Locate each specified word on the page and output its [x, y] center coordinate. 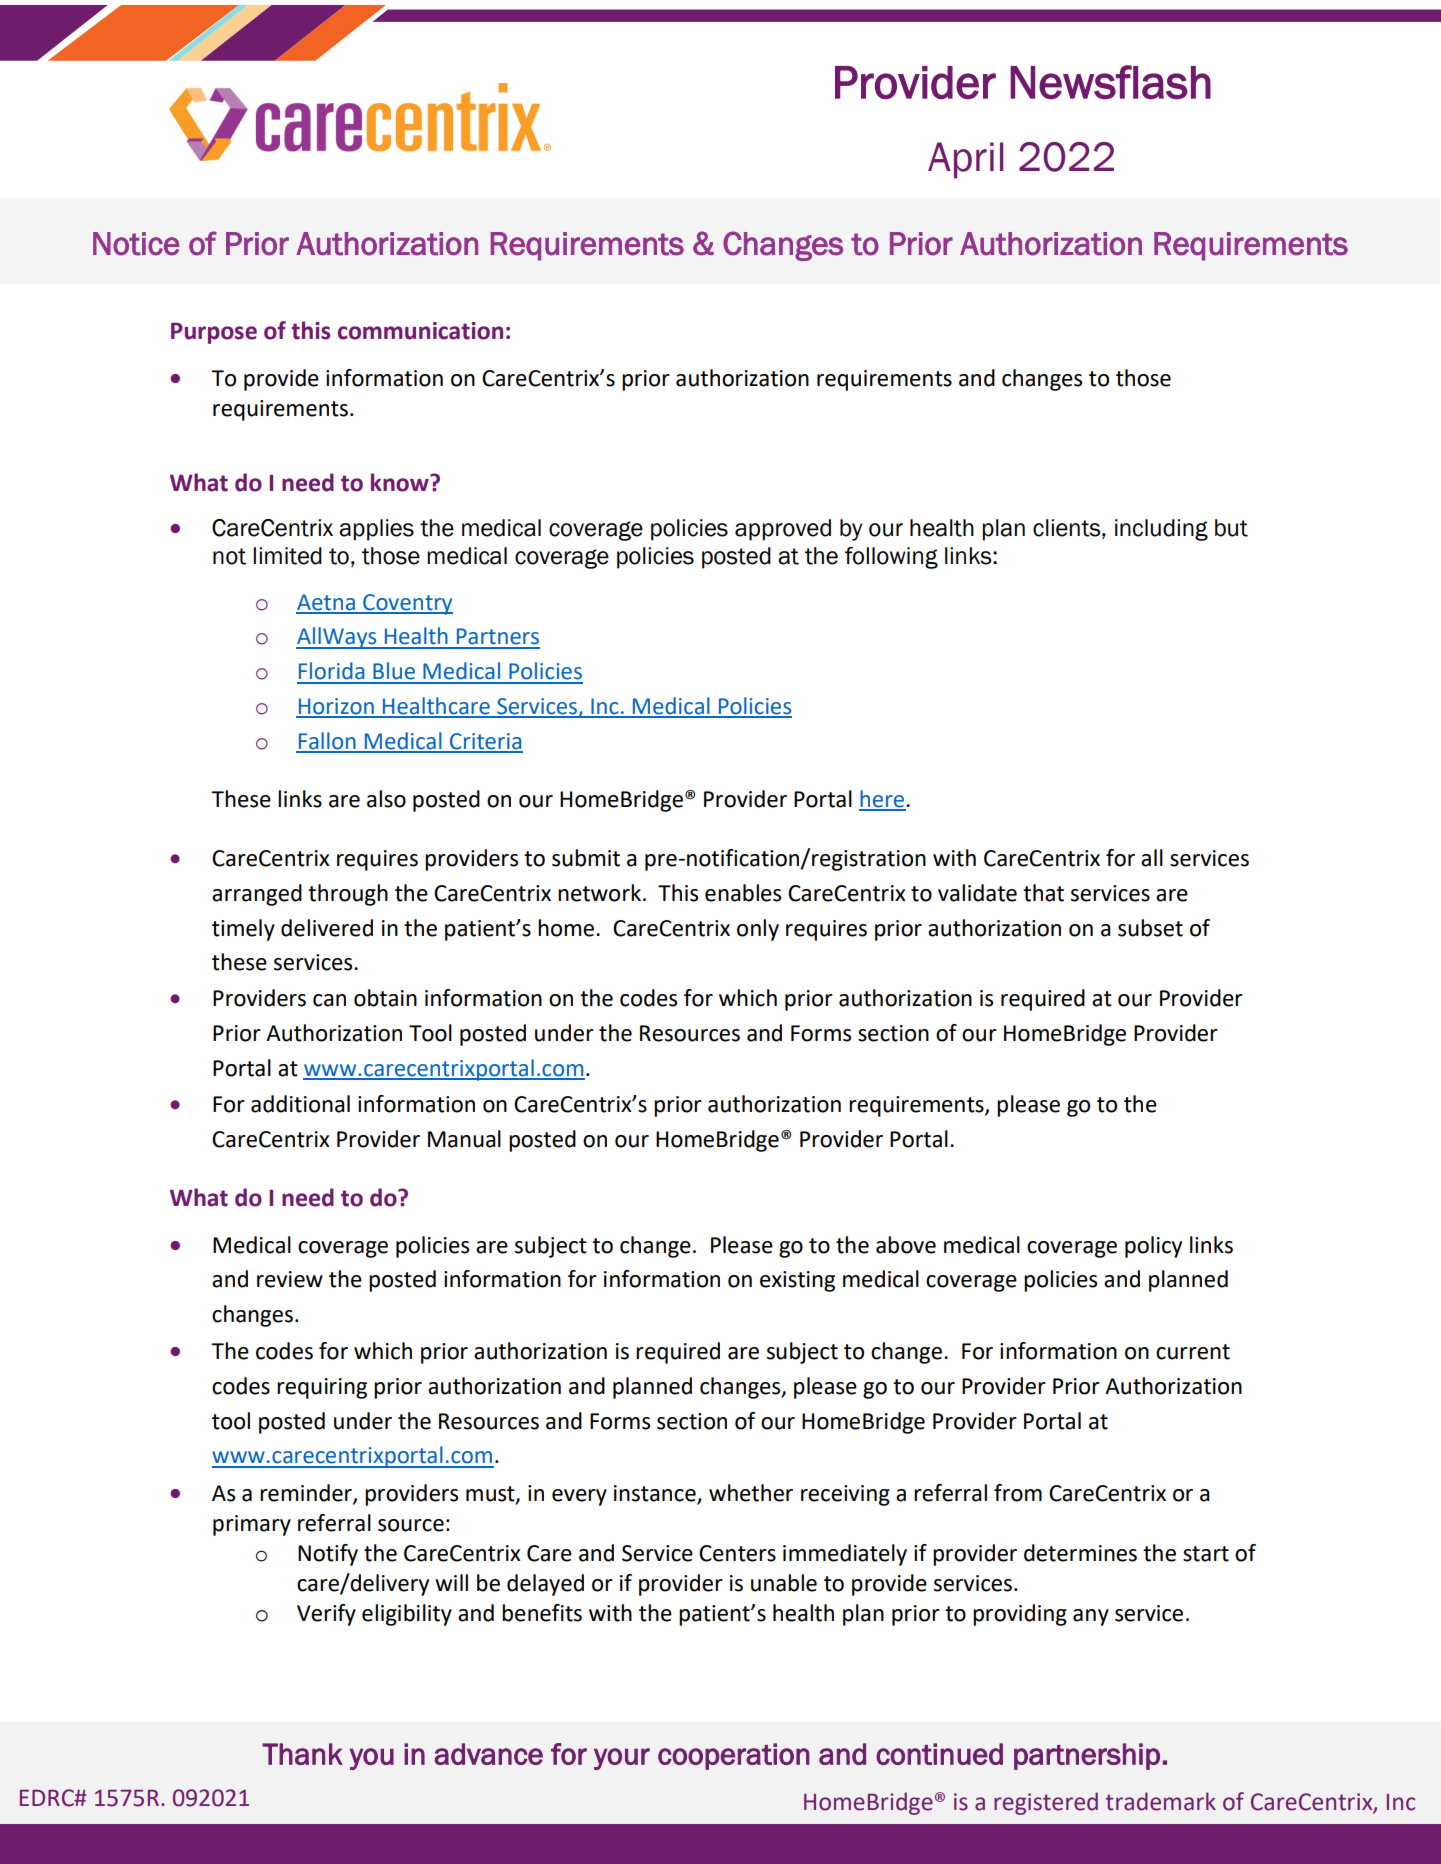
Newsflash [1110, 82]
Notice [136, 244]
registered [1046, 1803]
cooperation [734, 1756]
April [965, 160]
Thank [302, 1754]
